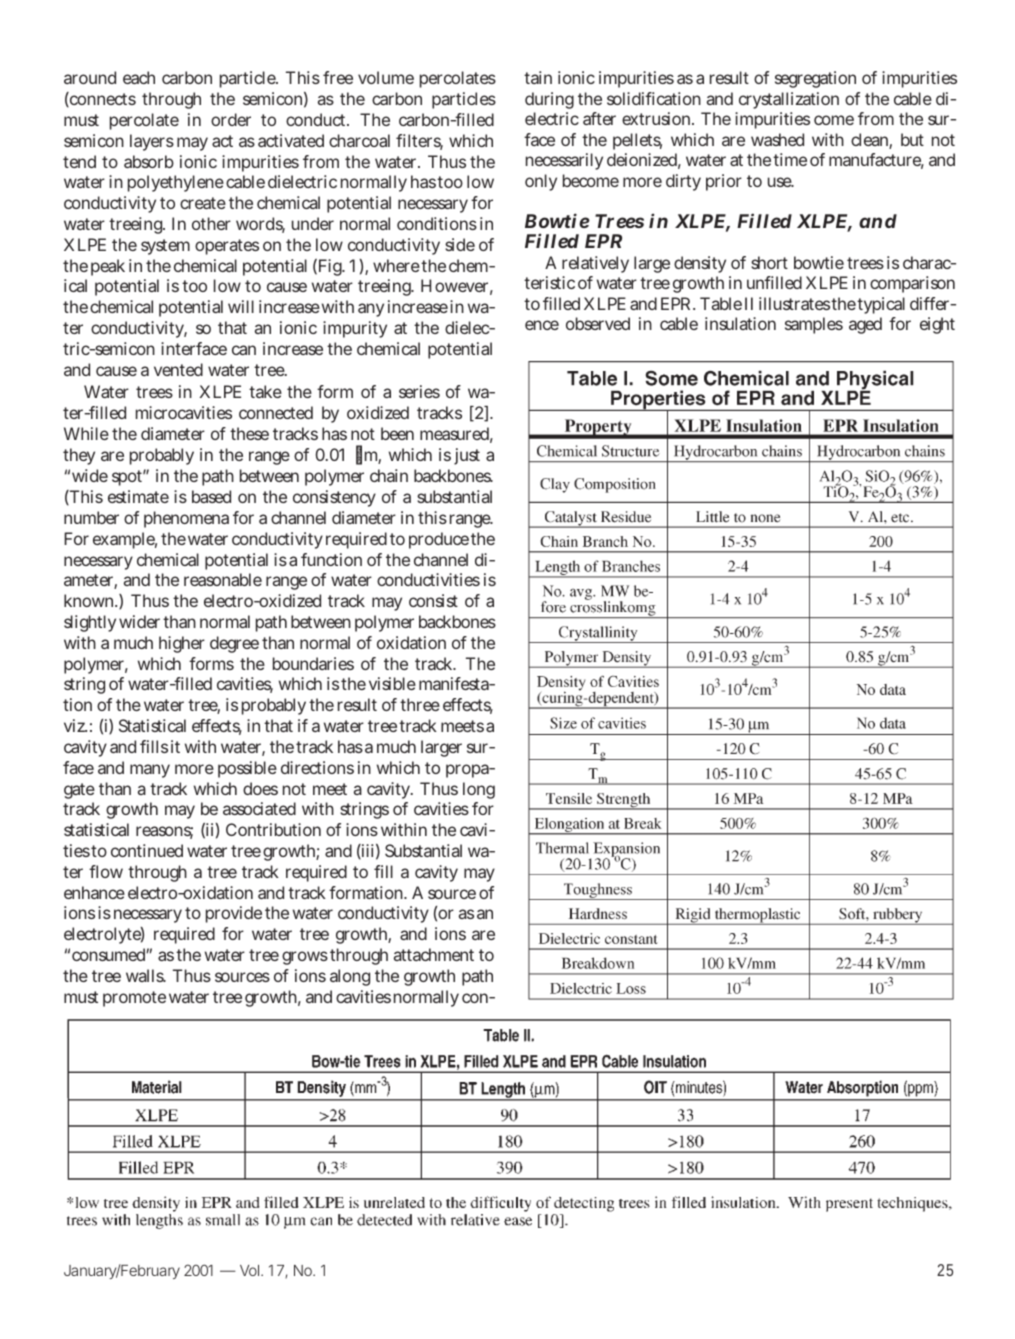  Describe the element at coordinates (146, 975) in the image. I see `walls` at that location.
